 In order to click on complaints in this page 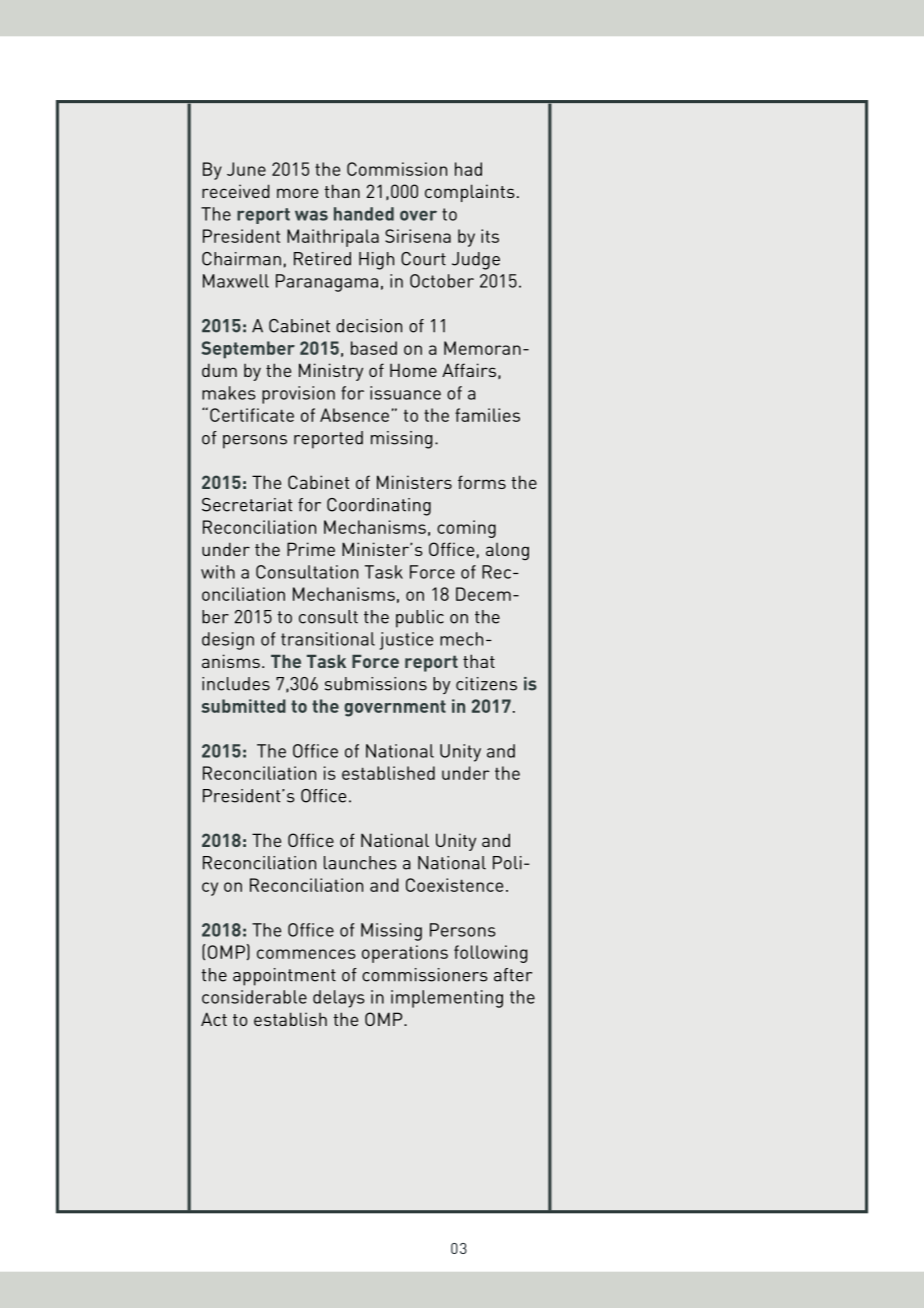, I will do `click(470, 193)`.
